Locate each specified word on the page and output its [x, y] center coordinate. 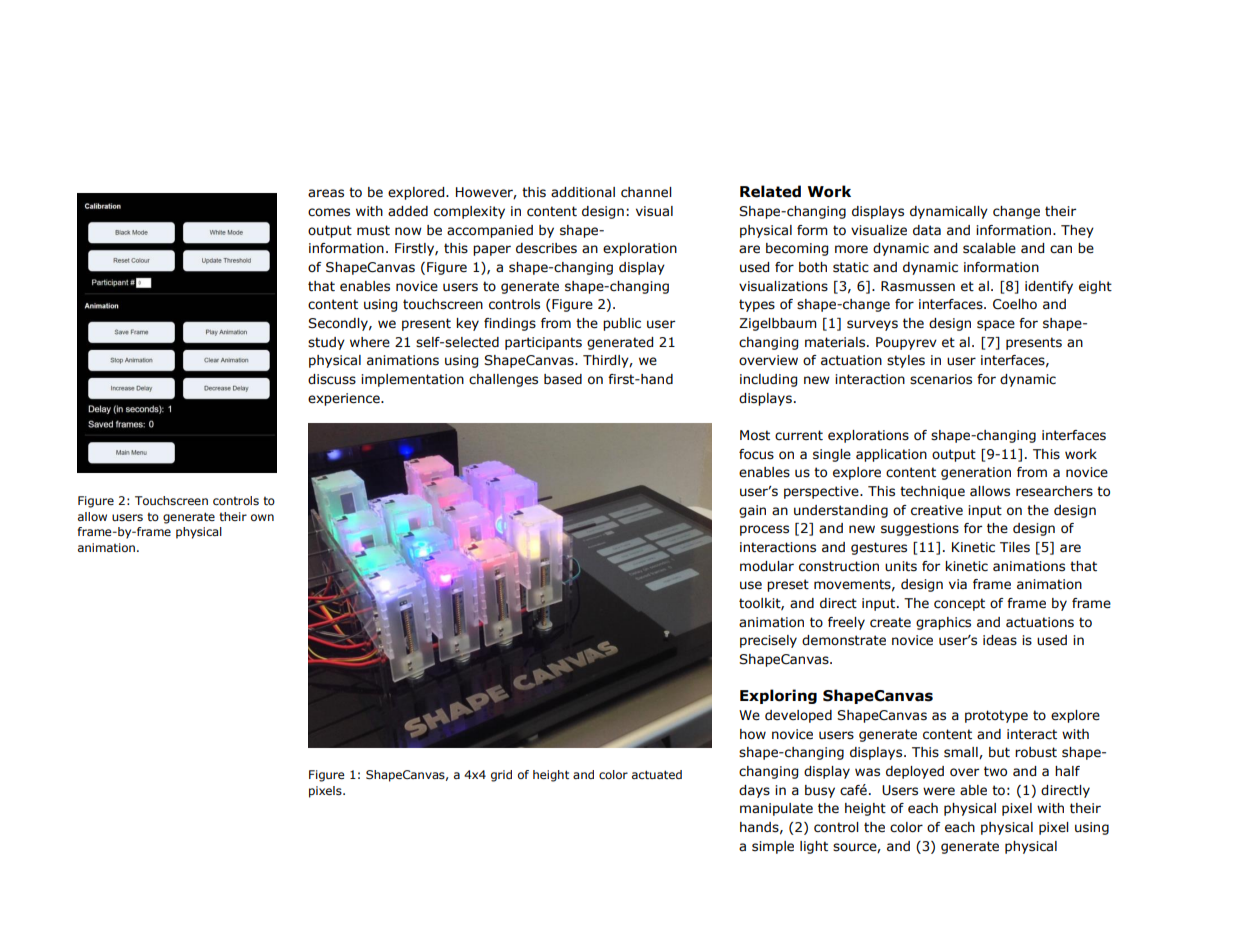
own [262, 517]
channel [646, 192]
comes [329, 212]
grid [501, 776]
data [927, 230]
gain [752, 511]
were [939, 791]
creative [937, 510]
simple [773, 847]
